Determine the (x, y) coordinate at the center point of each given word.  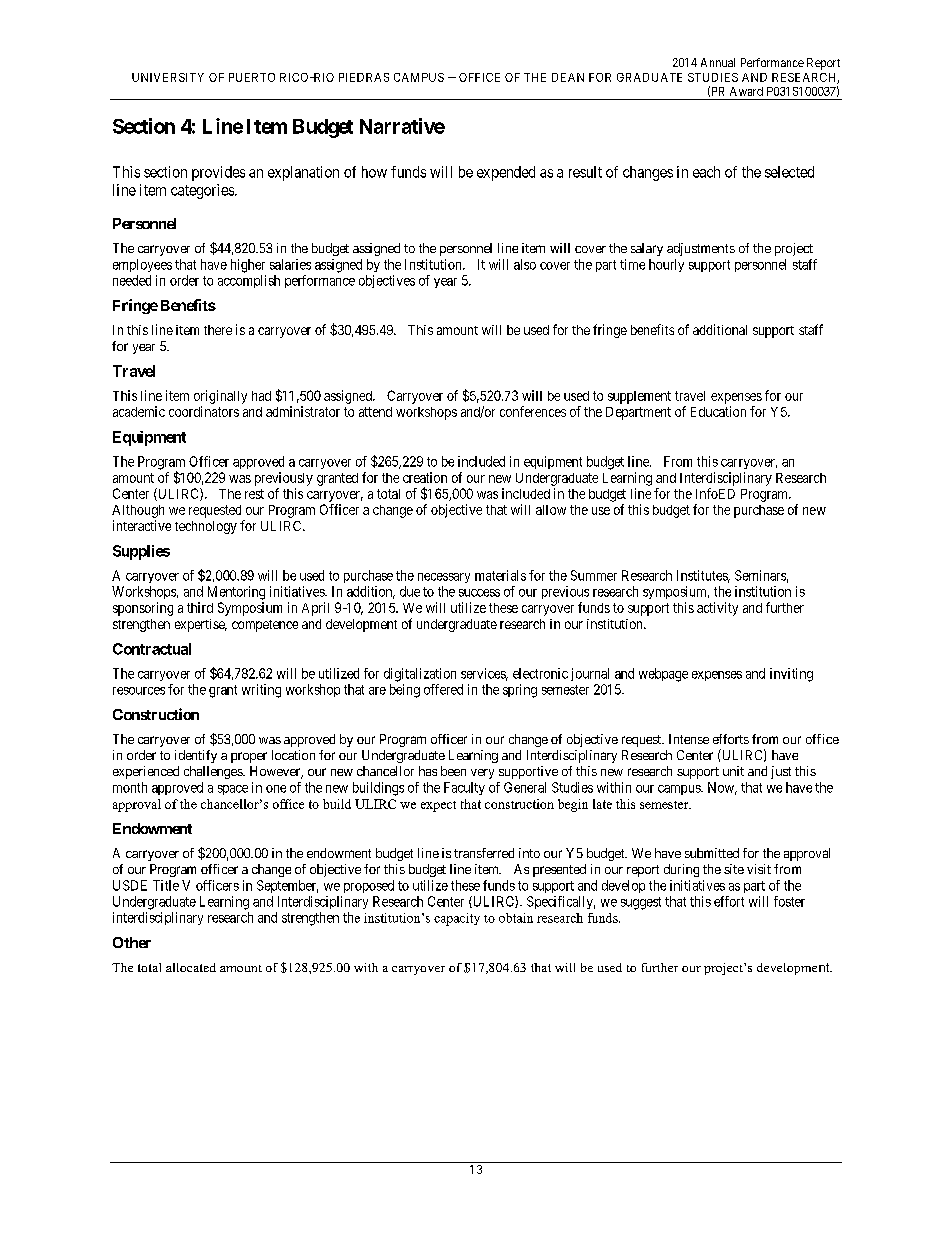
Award (746, 91)
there (218, 330)
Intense (689, 739)
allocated (191, 967)
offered (443, 689)
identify (196, 756)
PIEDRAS (364, 77)
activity (717, 609)
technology (206, 527)
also (525, 264)
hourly (666, 265)
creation (425, 477)
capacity (457, 919)
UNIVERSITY (168, 77)
